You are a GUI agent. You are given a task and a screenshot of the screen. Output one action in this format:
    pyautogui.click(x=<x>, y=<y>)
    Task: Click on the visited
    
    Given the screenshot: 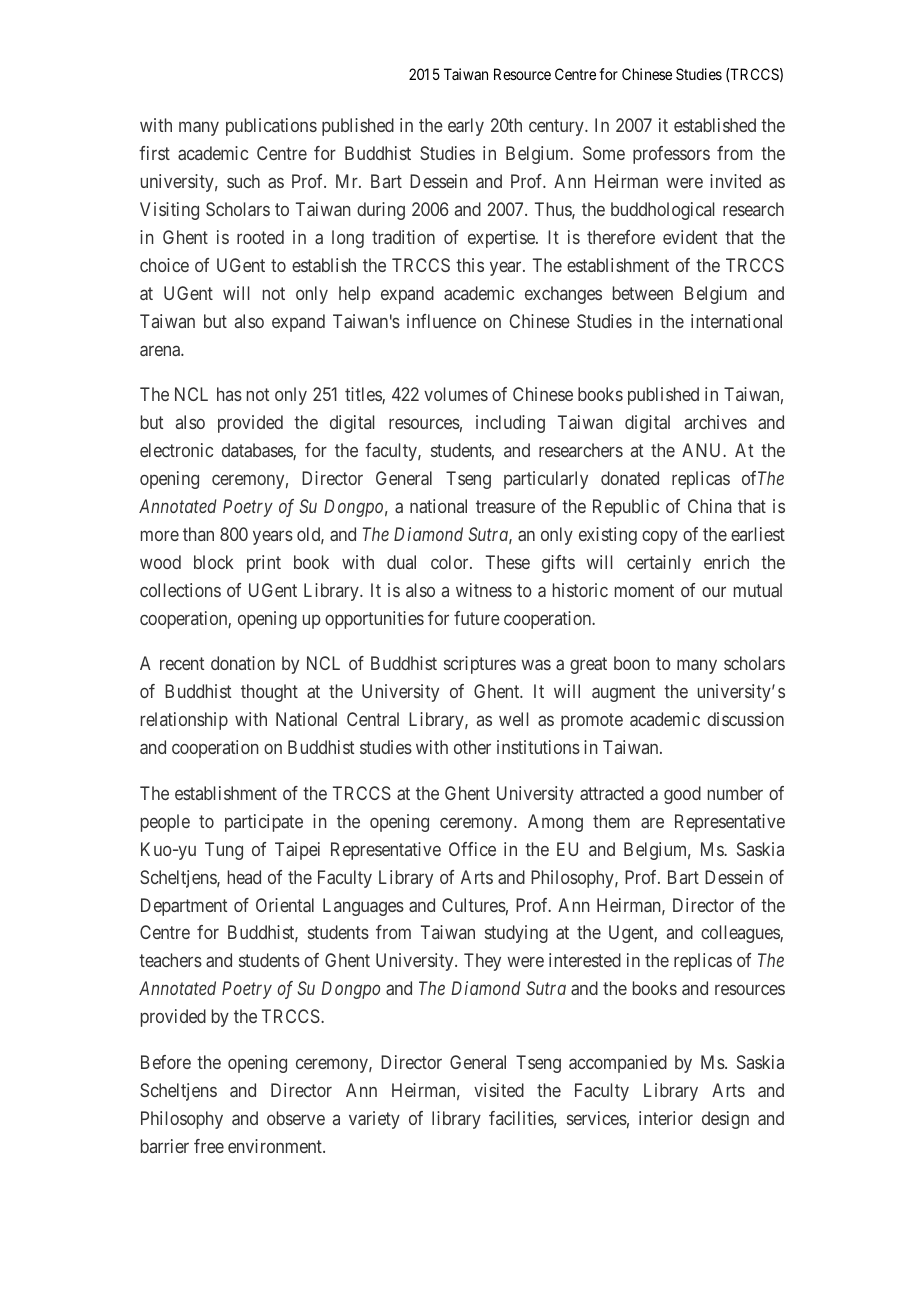 What is the action you would take?
    pyautogui.click(x=499, y=1090)
